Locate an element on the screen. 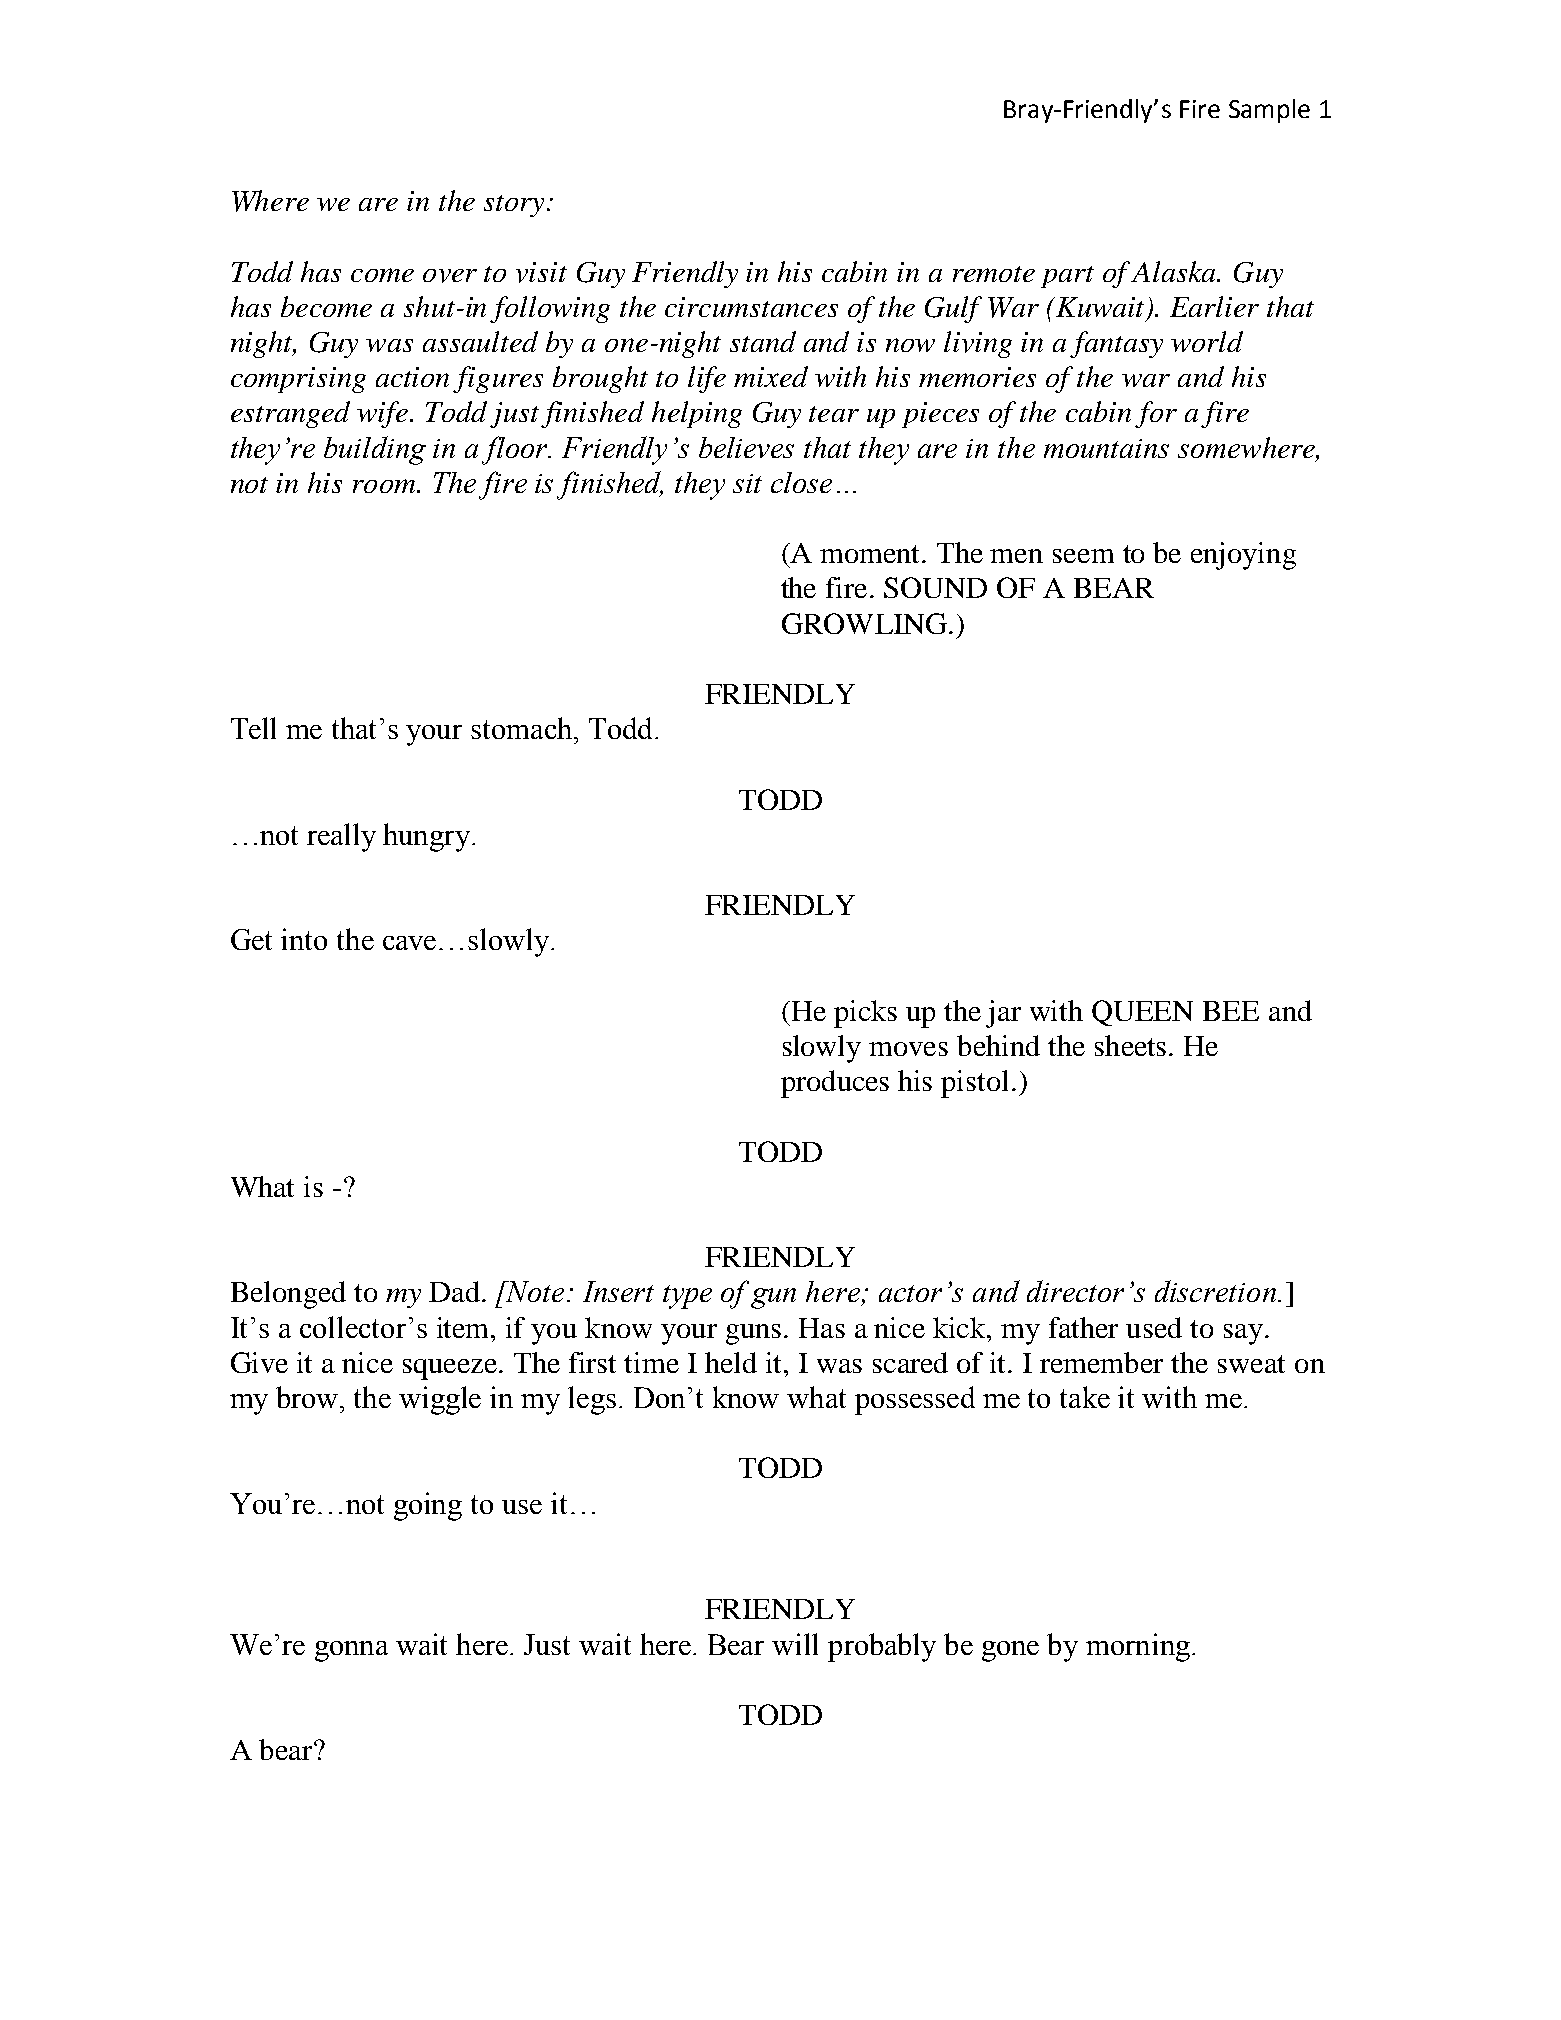  story is located at coordinates (514, 206).
